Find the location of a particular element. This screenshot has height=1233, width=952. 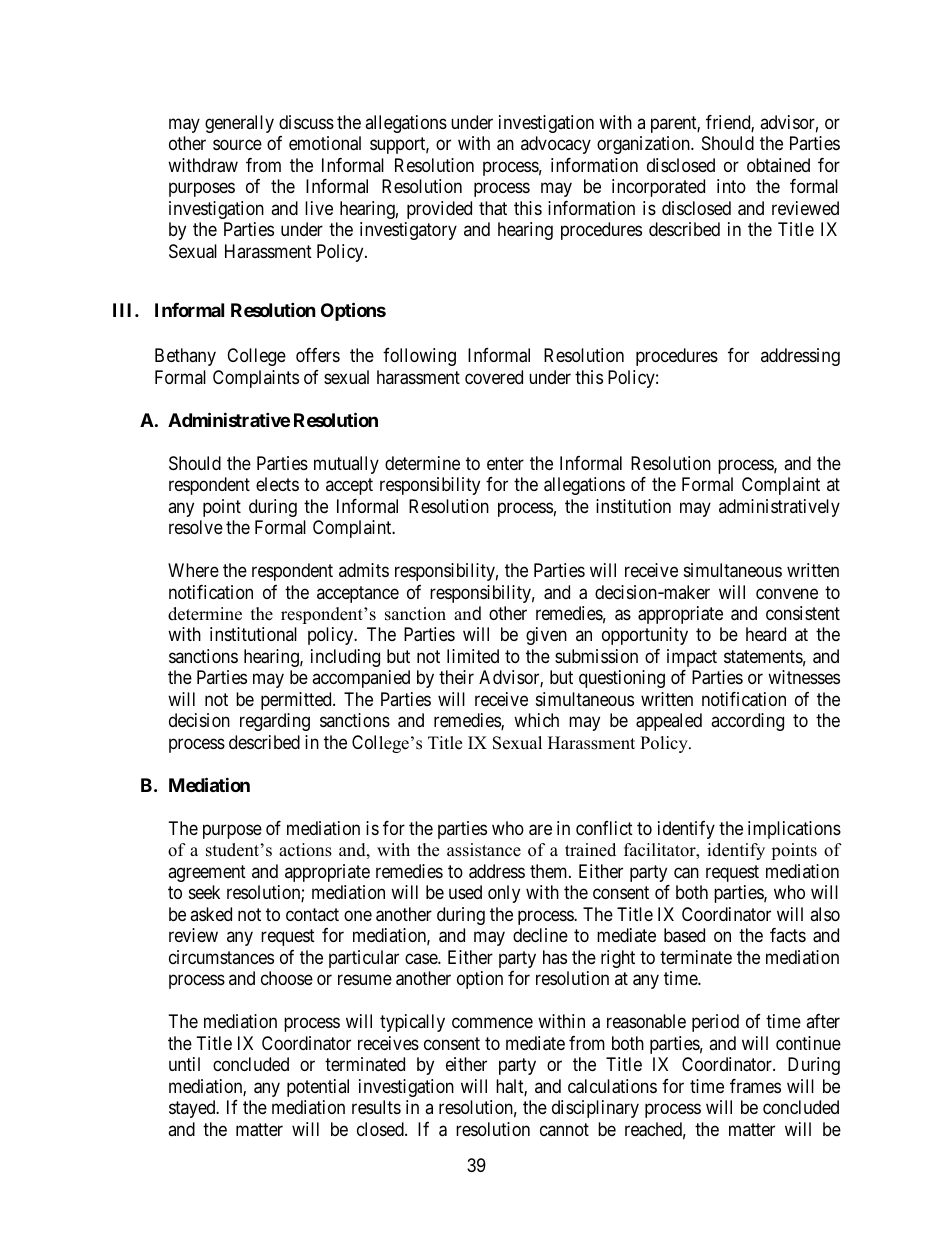

advocacy is located at coordinates (556, 145).
